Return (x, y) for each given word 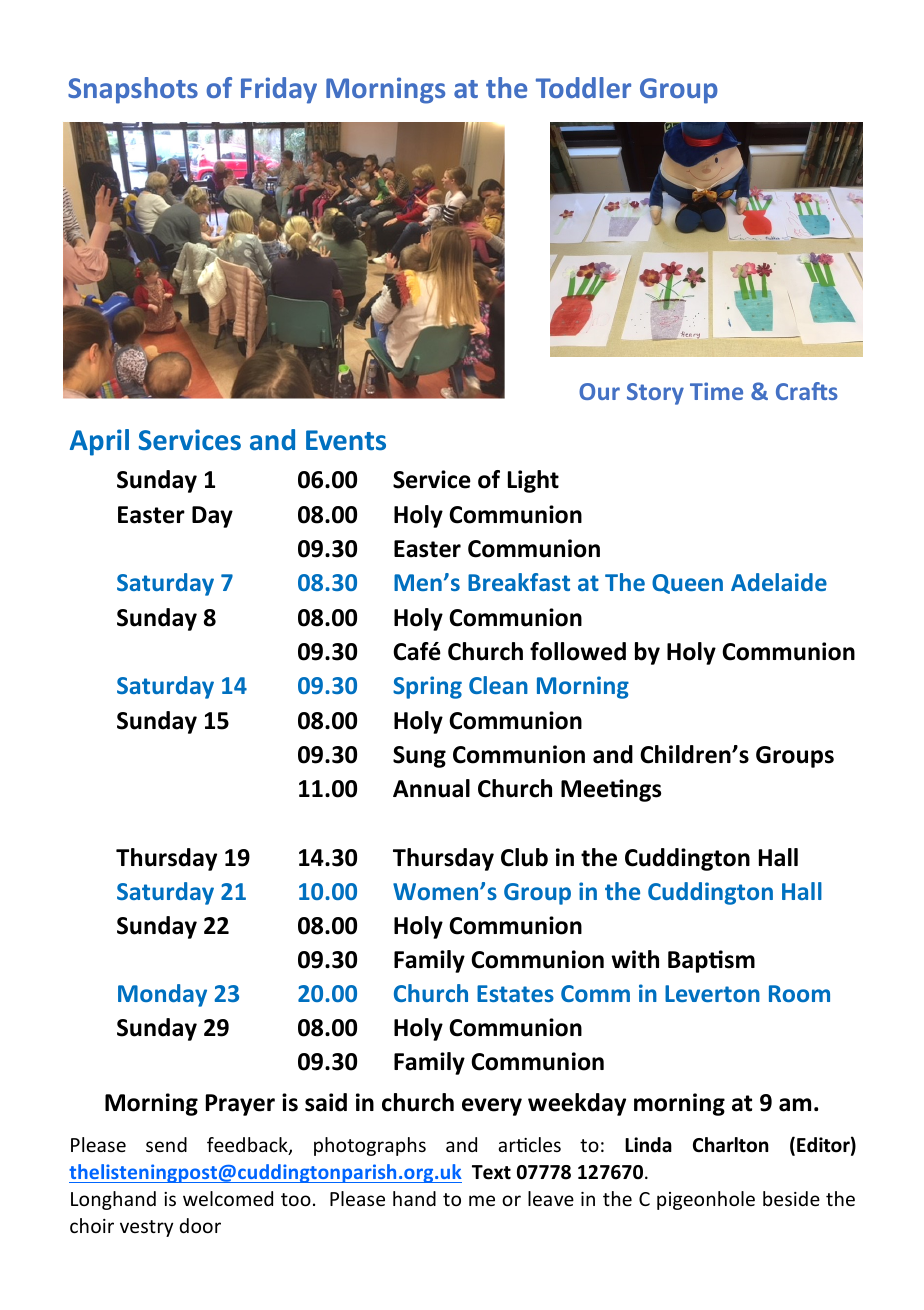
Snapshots (133, 90)
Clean (498, 685)
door (200, 1225)
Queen (687, 584)
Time (716, 391)
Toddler (583, 87)
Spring (427, 687)
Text (491, 1172)
